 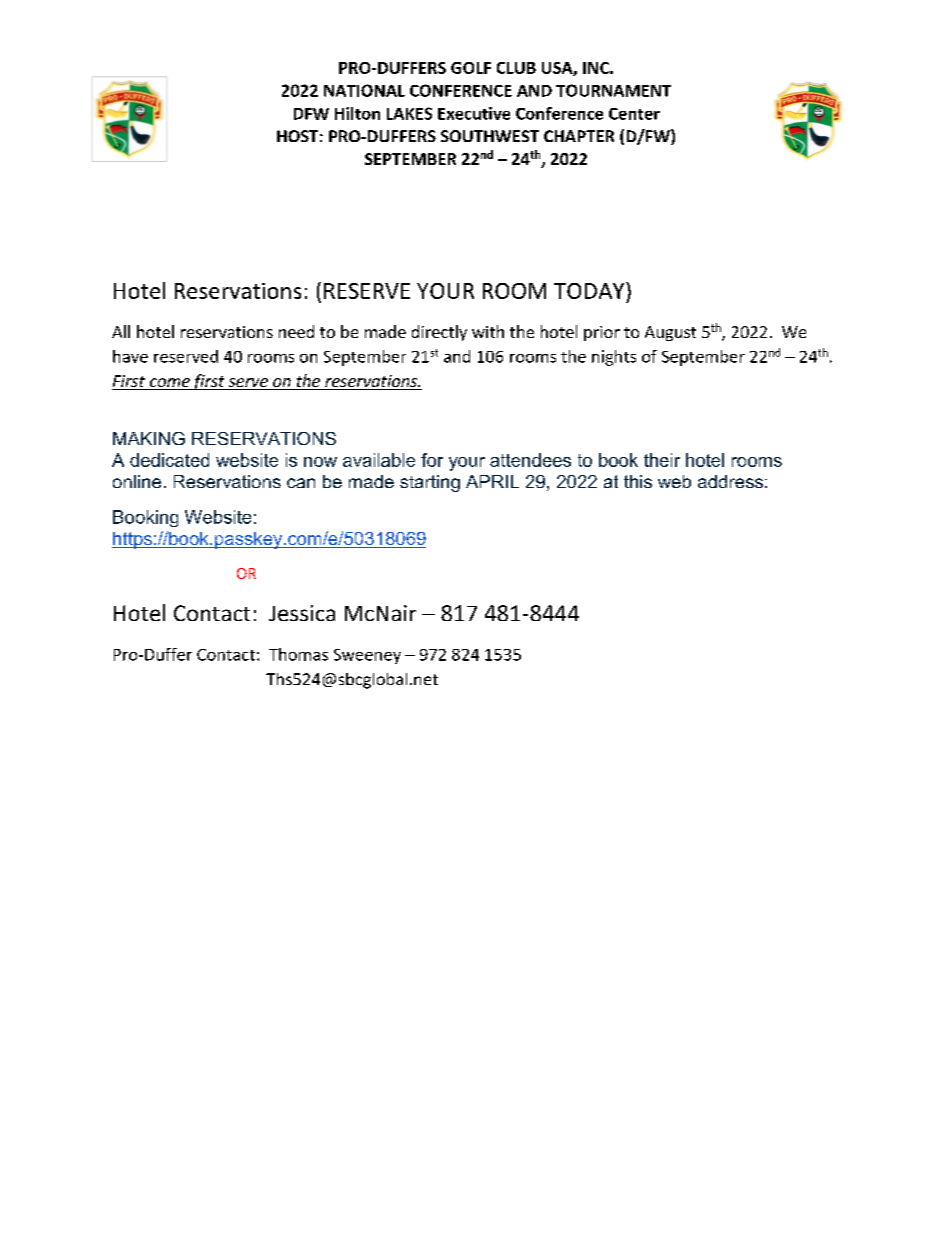 What do you see at coordinates (439, 333) in the screenshot?
I see `directly` at bounding box center [439, 333].
